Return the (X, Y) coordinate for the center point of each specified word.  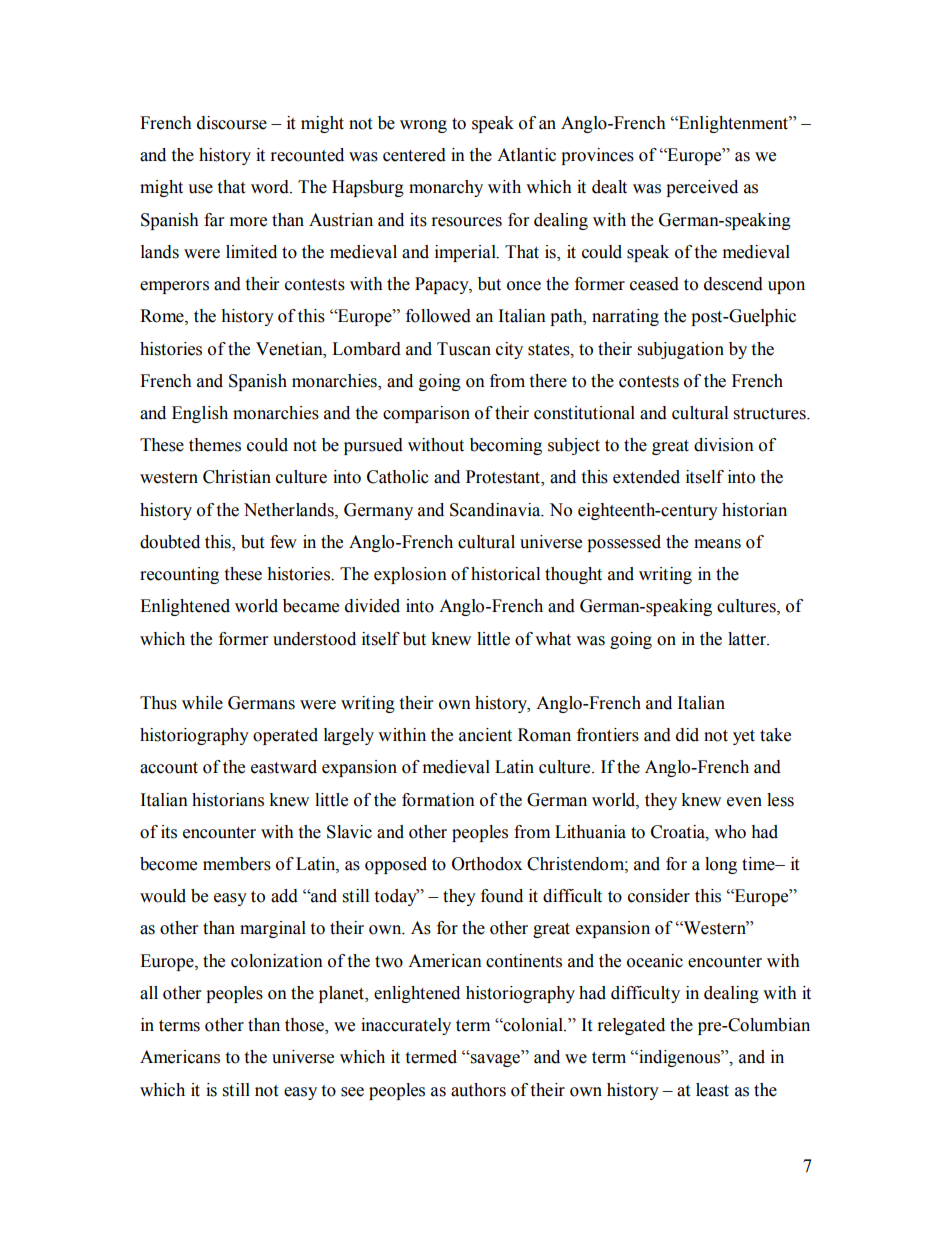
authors (478, 1090)
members (237, 864)
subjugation (681, 350)
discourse (232, 123)
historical (505, 574)
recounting (179, 575)
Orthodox (487, 864)
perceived (702, 188)
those (305, 1026)
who (730, 832)
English (200, 414)
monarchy (446, 188)
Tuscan (464, 349)
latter (748, 639)
